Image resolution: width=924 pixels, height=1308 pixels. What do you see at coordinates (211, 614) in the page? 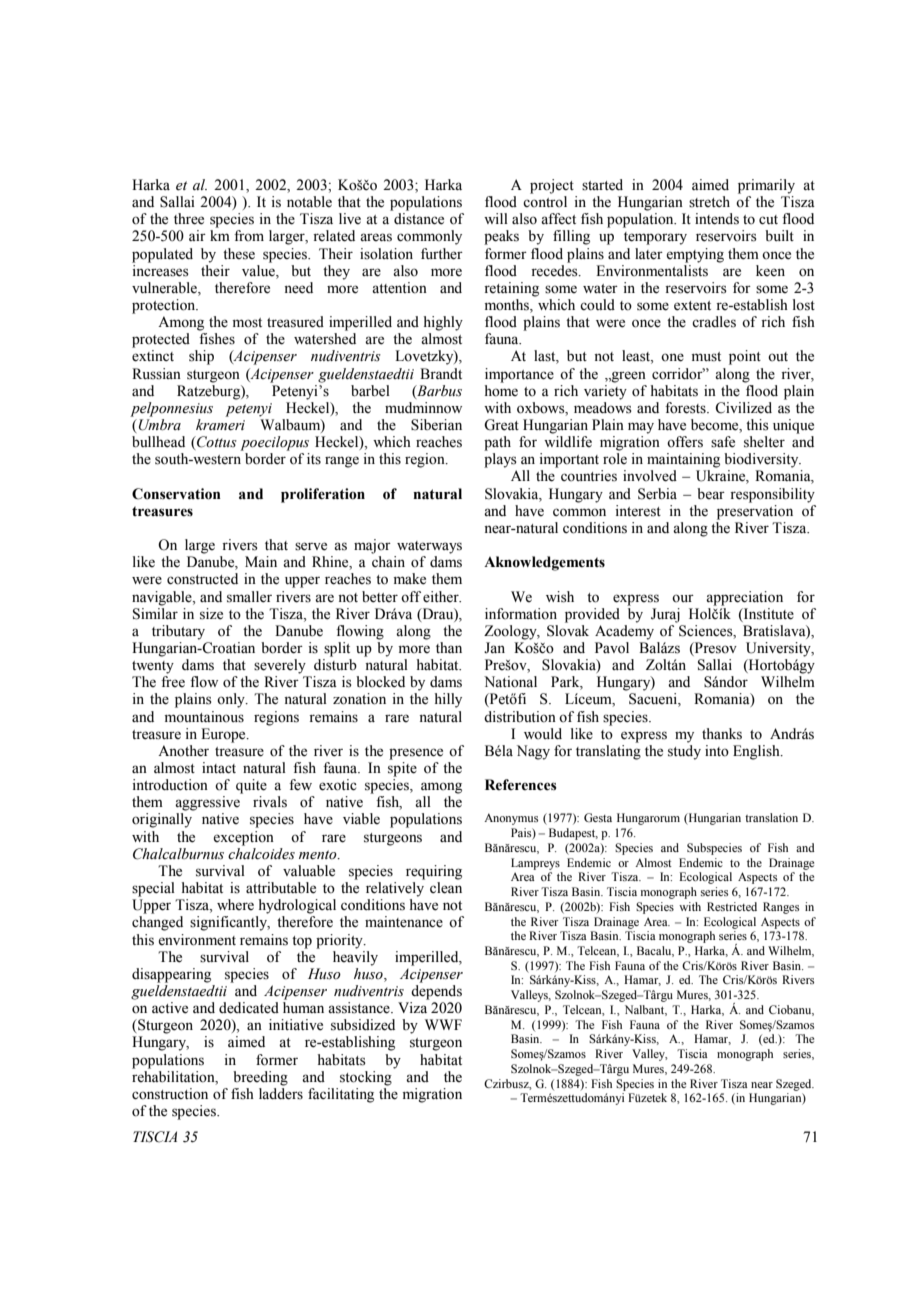
I see `size` at bounding box center [211, 614].
